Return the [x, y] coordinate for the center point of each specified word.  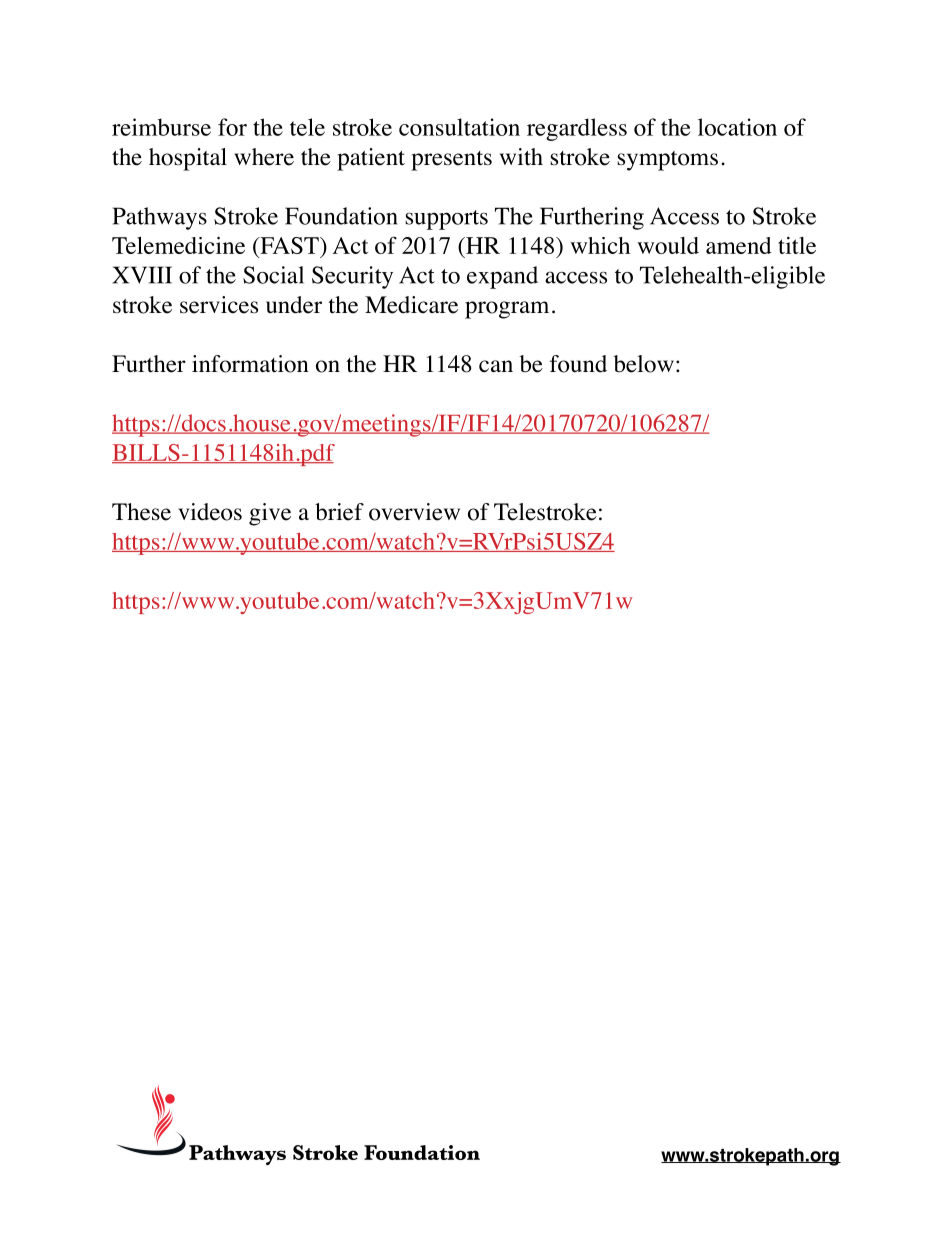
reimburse [161, 127]
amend [739, 245]
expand [502, 277]
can [496, 366]
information [250, 364]
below [644, 364]
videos [210, 512]
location [737, 127]
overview [414, 512]
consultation [459, 127]
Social [273, 275]
